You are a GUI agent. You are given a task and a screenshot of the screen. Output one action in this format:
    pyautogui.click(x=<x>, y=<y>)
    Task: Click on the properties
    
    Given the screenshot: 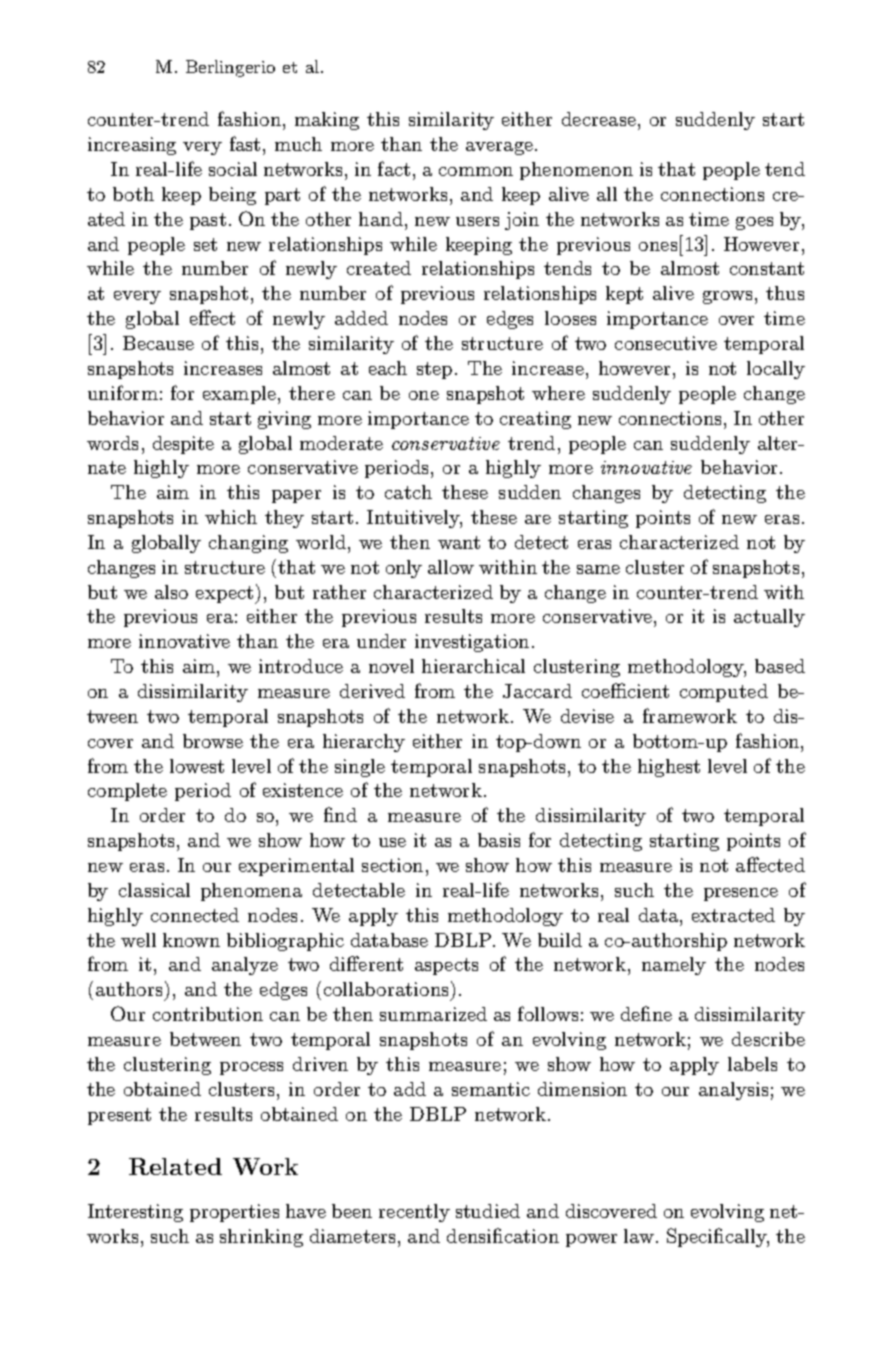 What is the action you would take?
    pyautogui.click(x=234, y=1213)
